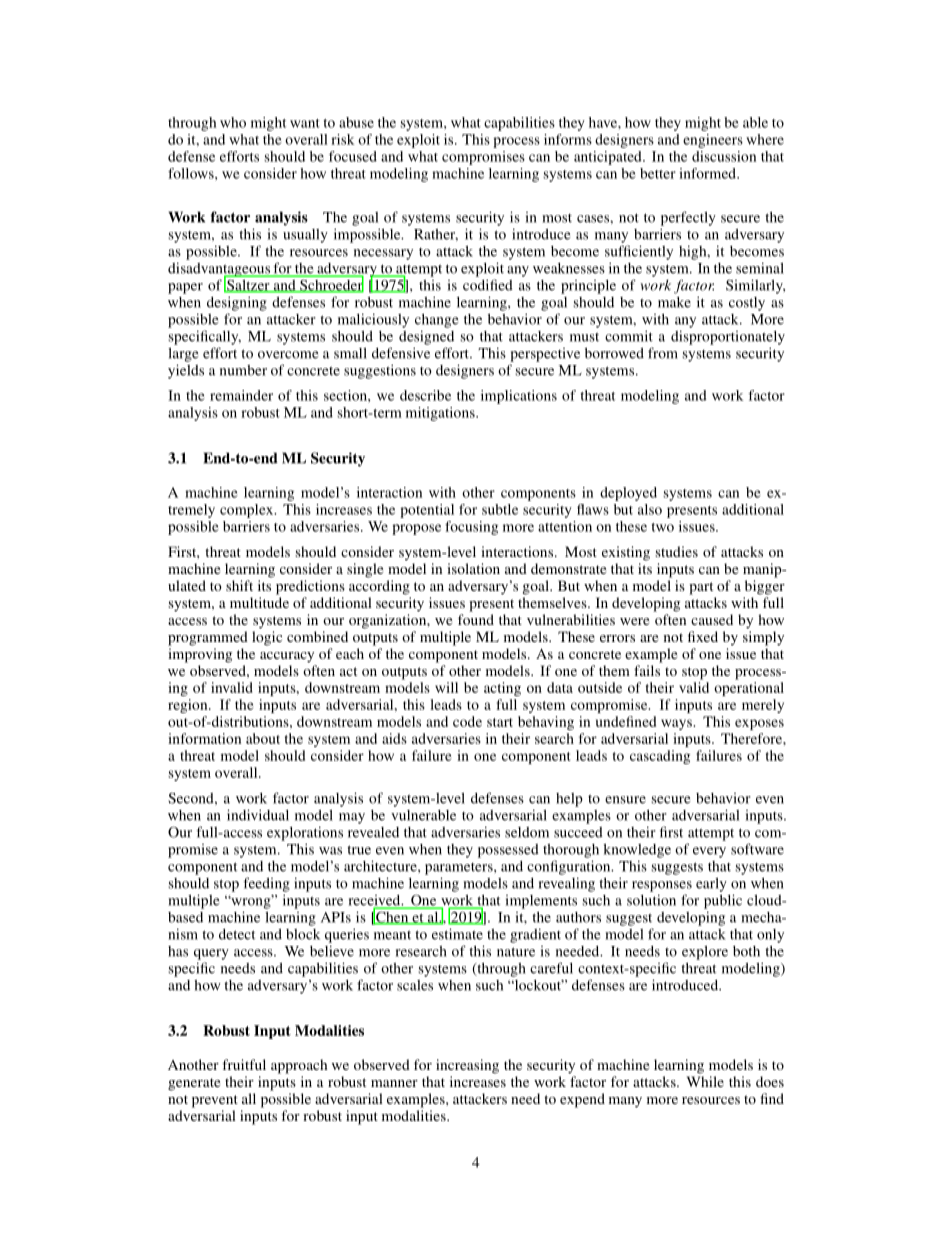 This image has width=952, height=1233. What do you see at coordinates (476, 619) in the image?
I see `found` at bounding box center [476, 619].
